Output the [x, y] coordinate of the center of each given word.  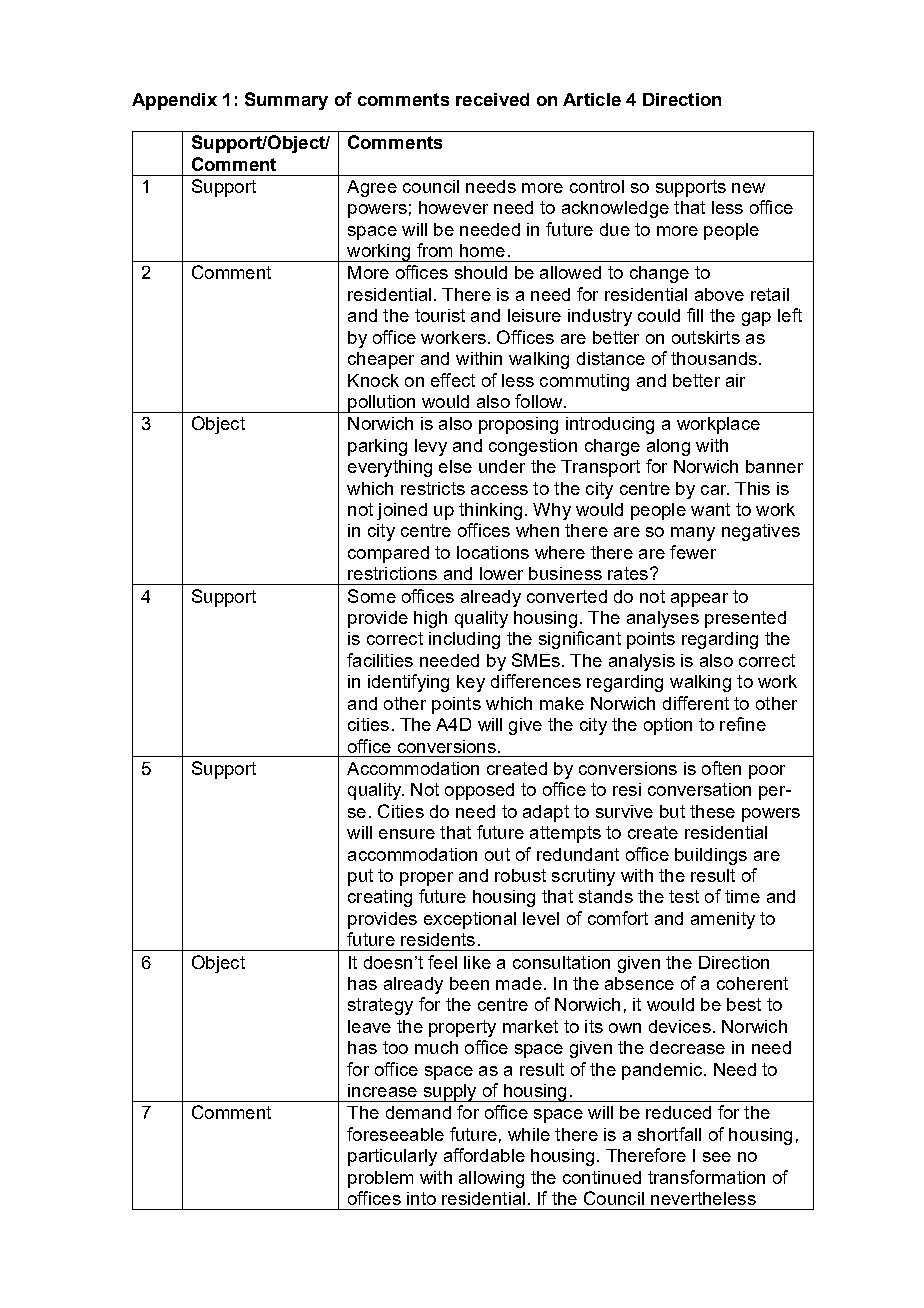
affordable [484, 1155]
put [360, 877]
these [712, 811]
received [492, 99]
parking [377, 447]
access [499, 490]
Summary [286, 101]
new [748, 188]
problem [380, 1179]
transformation [706, 1177]
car [715, 490]
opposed [479, 791]
